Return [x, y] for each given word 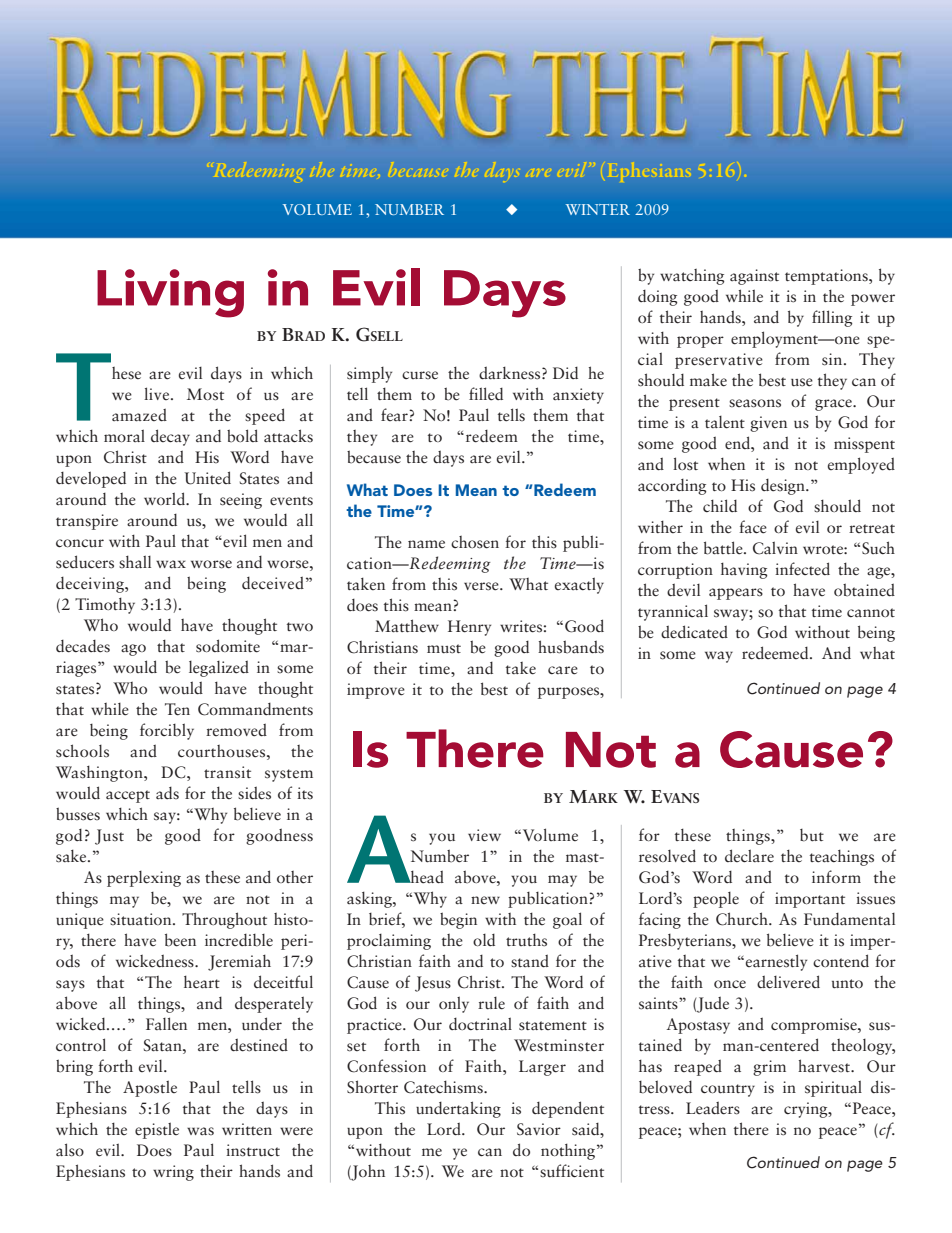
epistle [157, 1130]
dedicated [694, 632]
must [444, 649]
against [754, 277]
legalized [219, 668]
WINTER [598, 209]
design [784, 487]
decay [170, 437]
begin [458, 920]
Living [170, 293]
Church [743, 919]
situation [142, 919]
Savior [539, 1129]
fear [395, 414]
